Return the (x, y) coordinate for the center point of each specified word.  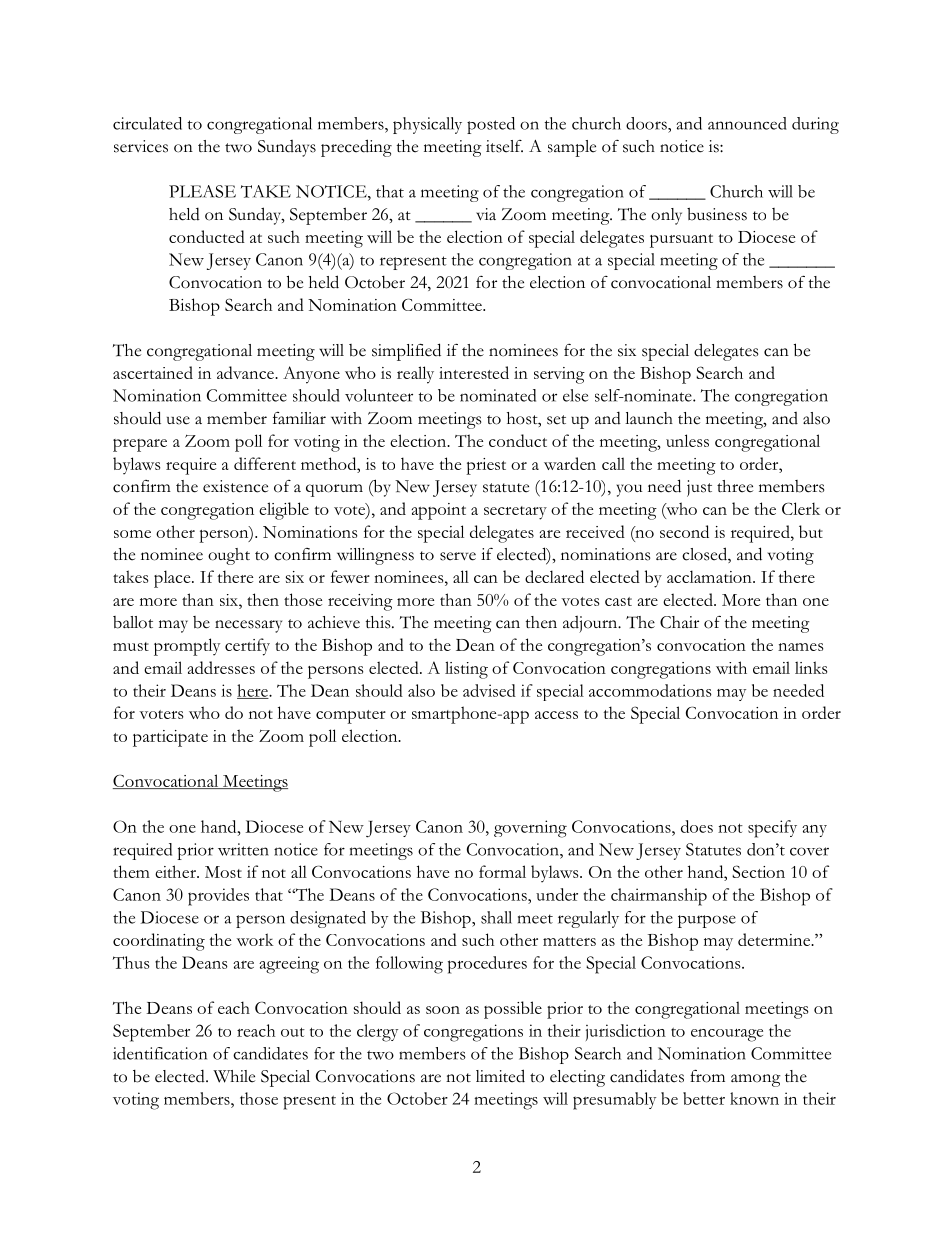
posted (491, 125)
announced (747, 123)
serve (458, 556)
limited (500, 1076)
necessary (248, 626)
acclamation (710, 576)
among (756, 1080)
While (234, 1076)
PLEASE (202, 191)
